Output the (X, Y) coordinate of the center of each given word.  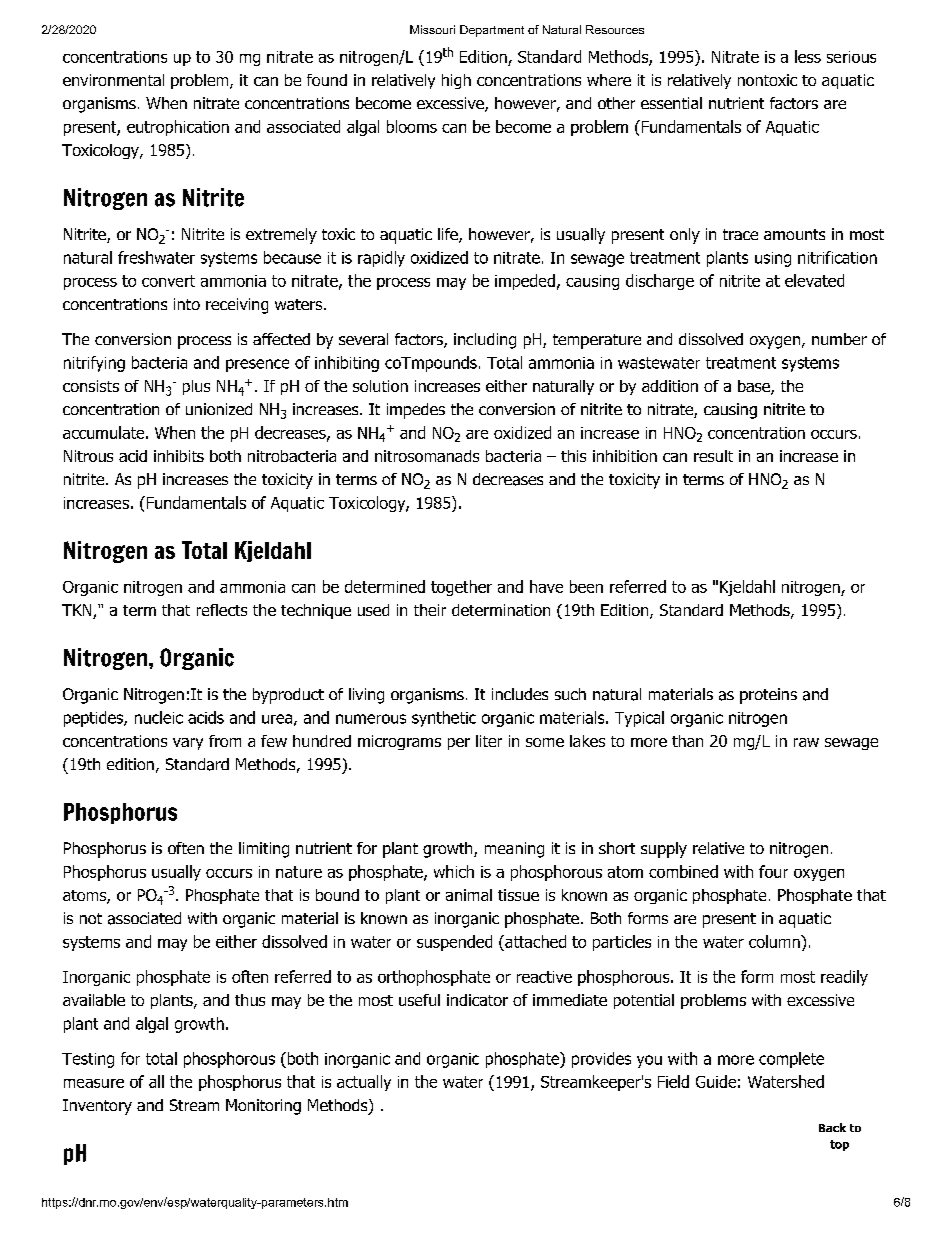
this (573, 456)
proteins (768, 696)
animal (469, 895)
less (808, 56)
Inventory (97, 1107)
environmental (113, 80)
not (91, 918)
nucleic (159, 717)
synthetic (444, 719)
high (456, 81)
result (713, 456)
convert (168, 281)
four (773, 871)
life (449, 235)
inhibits (179, 456)
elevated (814, 280)
